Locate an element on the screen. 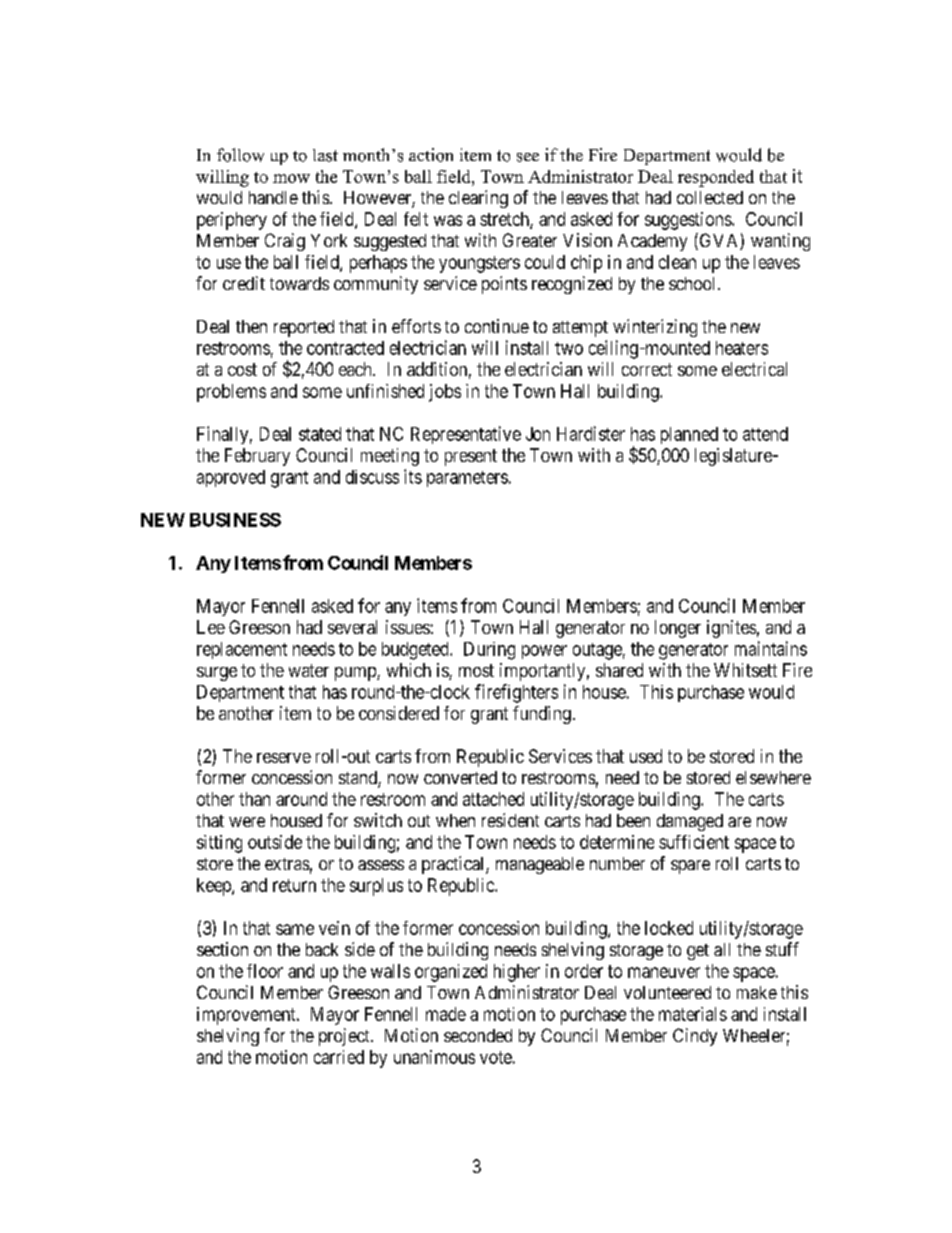 The width and height of the screenshot is (952, 1233). seconded is located at coordinates (478, 1035).
